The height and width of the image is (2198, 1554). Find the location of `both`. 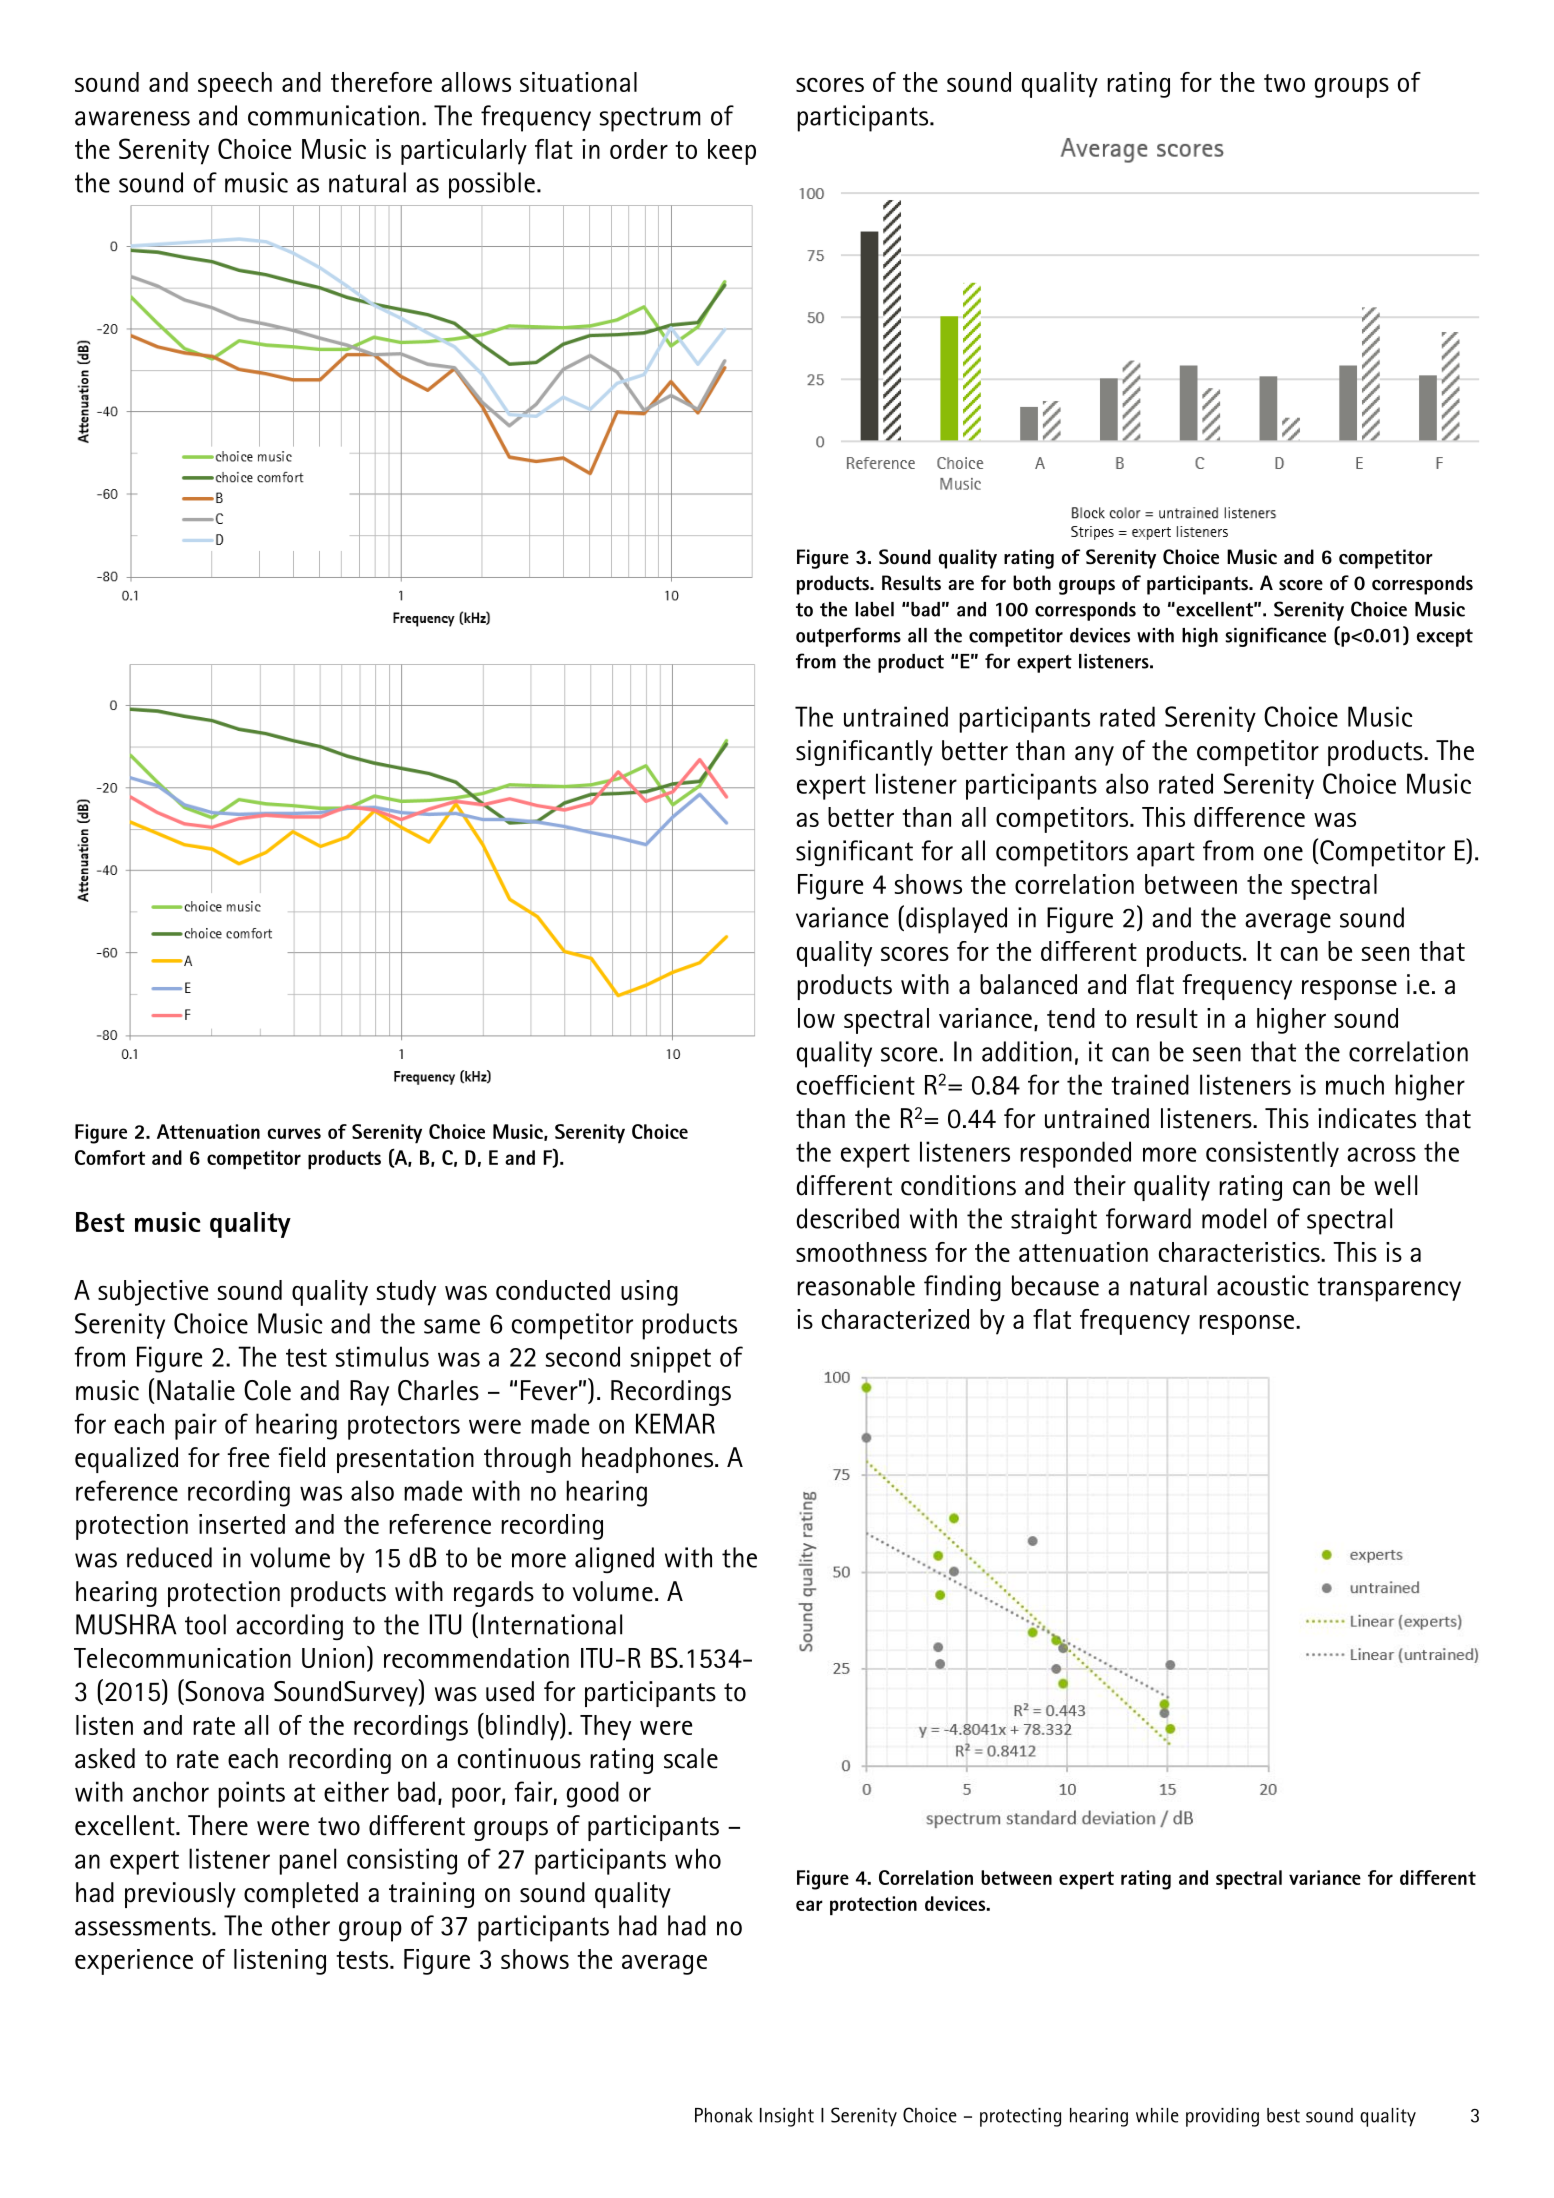

both is located at coordinates (1032, 582).
